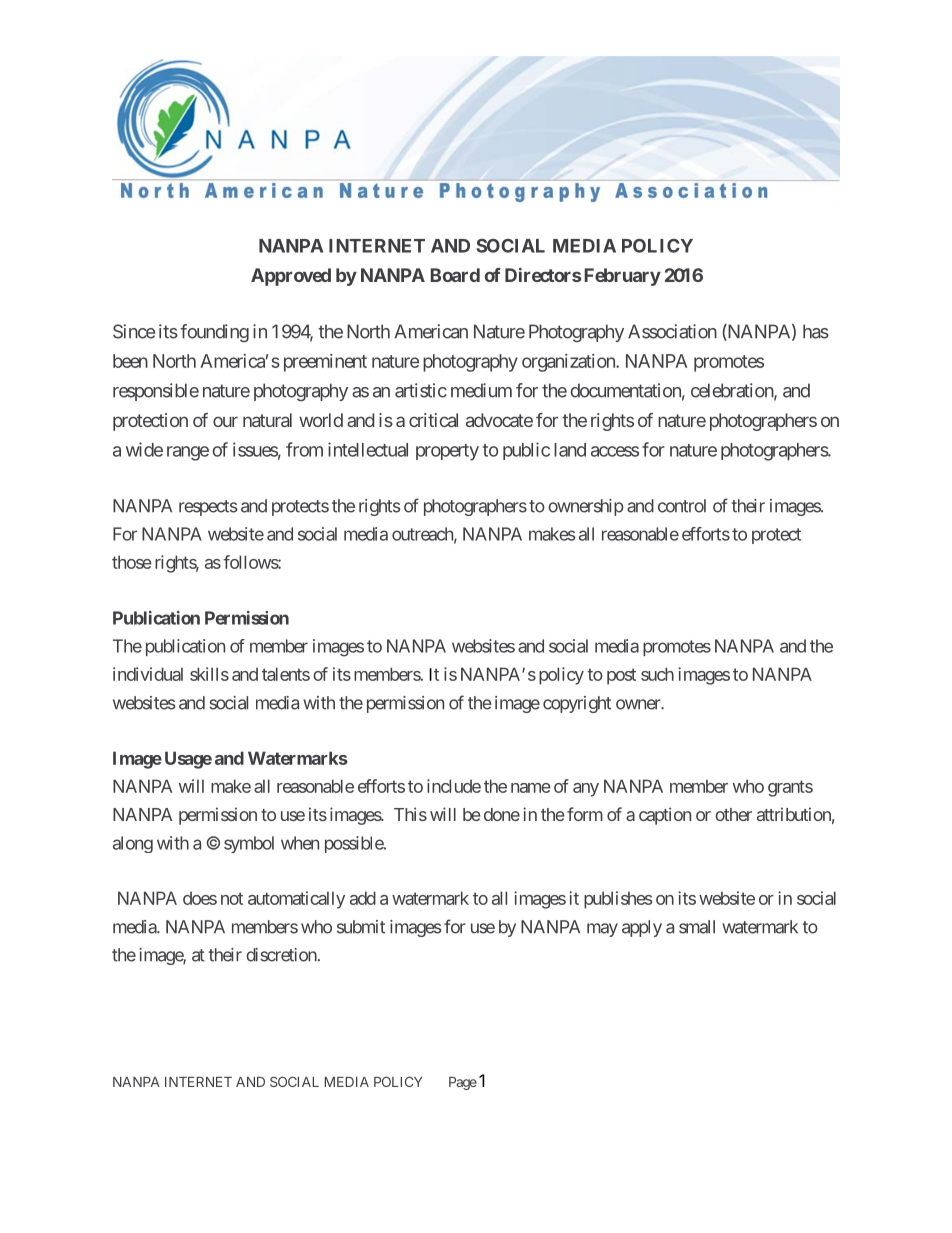 The height and width of the screenshot is (1233, 952). Describe the element at coordinates (232, 898) in the screenshot. I see `not` at that location.
